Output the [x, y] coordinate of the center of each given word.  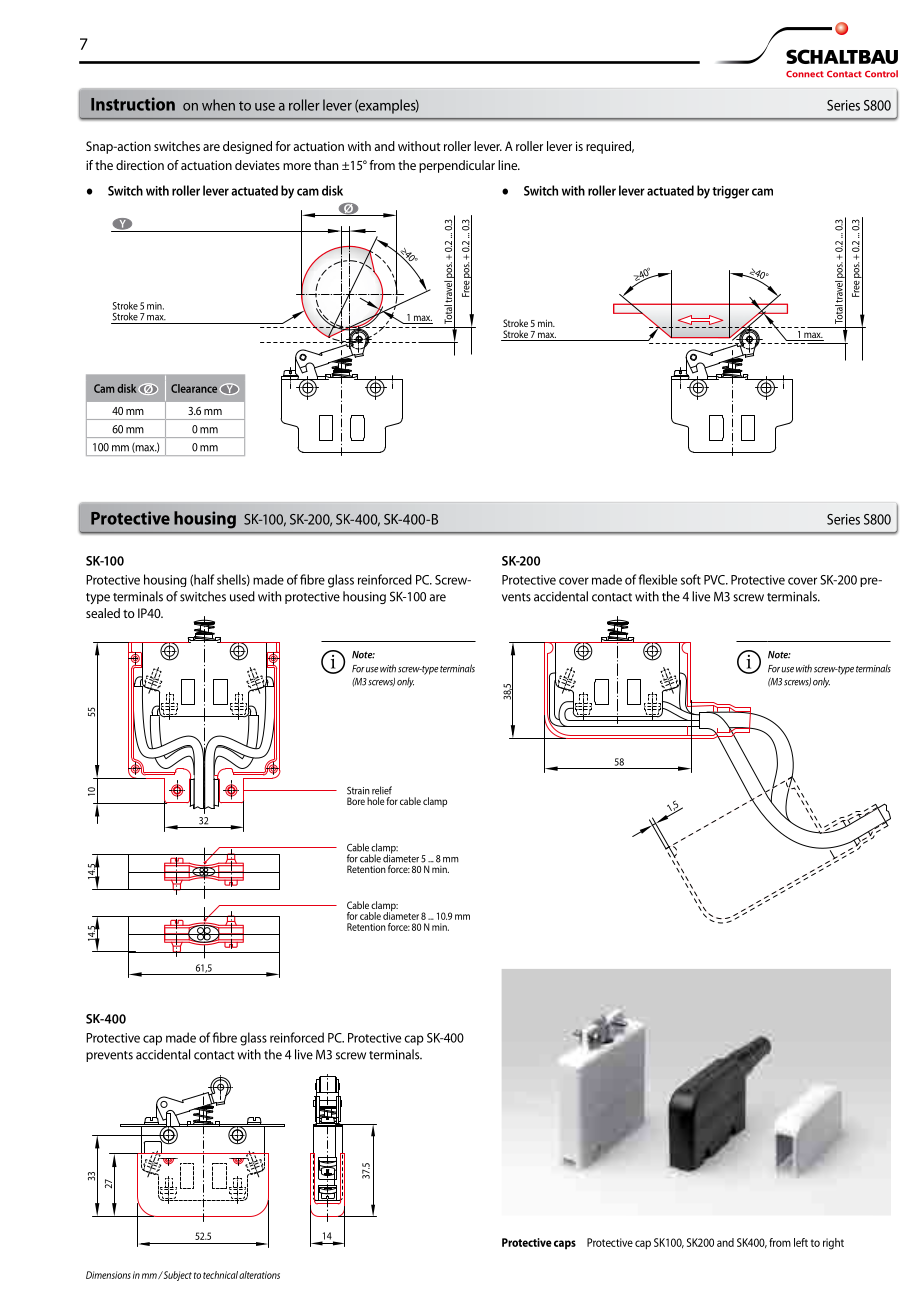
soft [691, 579]
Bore [356, 801]
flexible [657, 579]
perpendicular [457, 166]
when [218, 105]
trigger [730, 192]
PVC [715, 580]
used [242, 596]
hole [375, 801]
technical [220, 1275]
